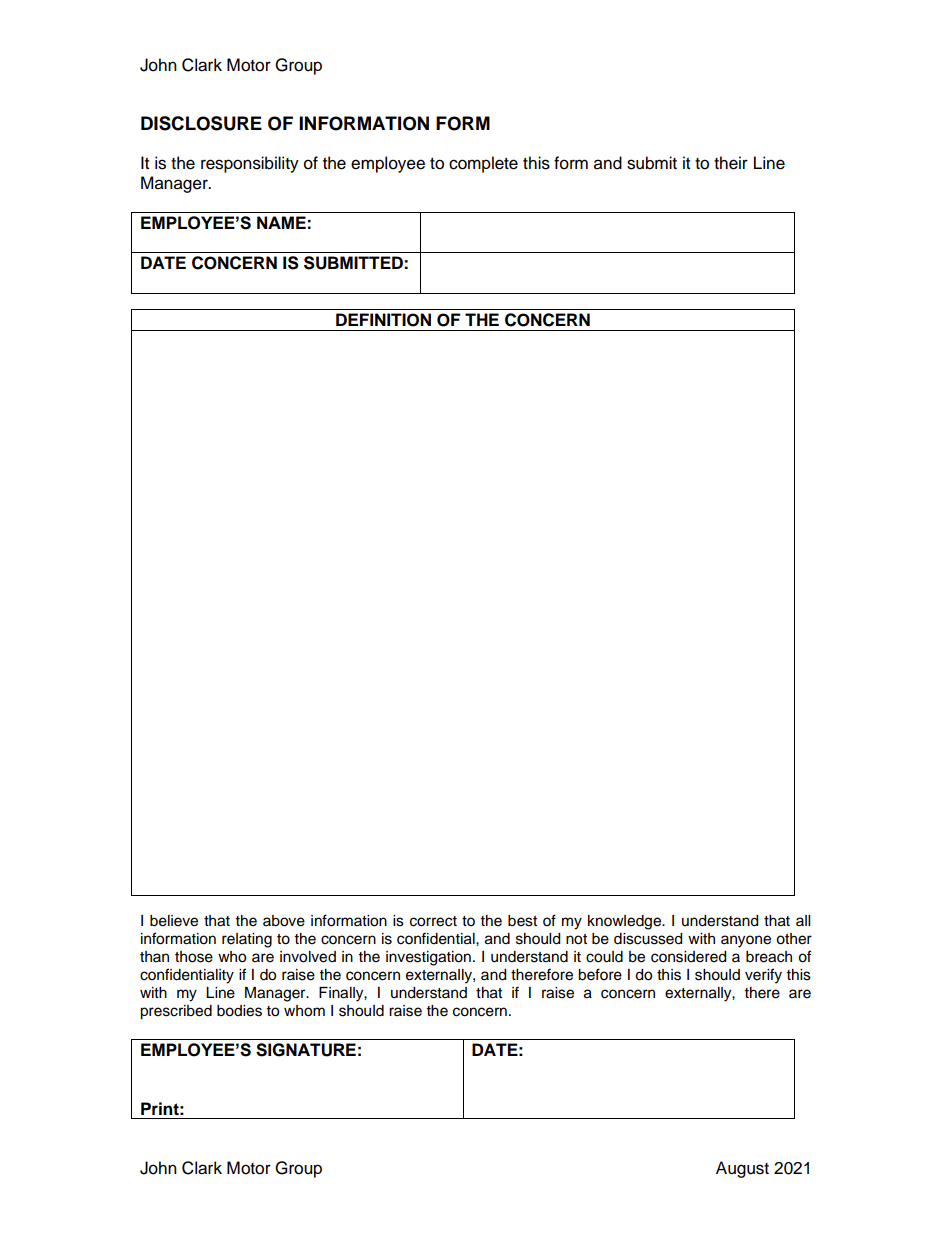 This screenshot has width=952, height=1233. I want to click on DISCLOSURE, so click(201, 123).
